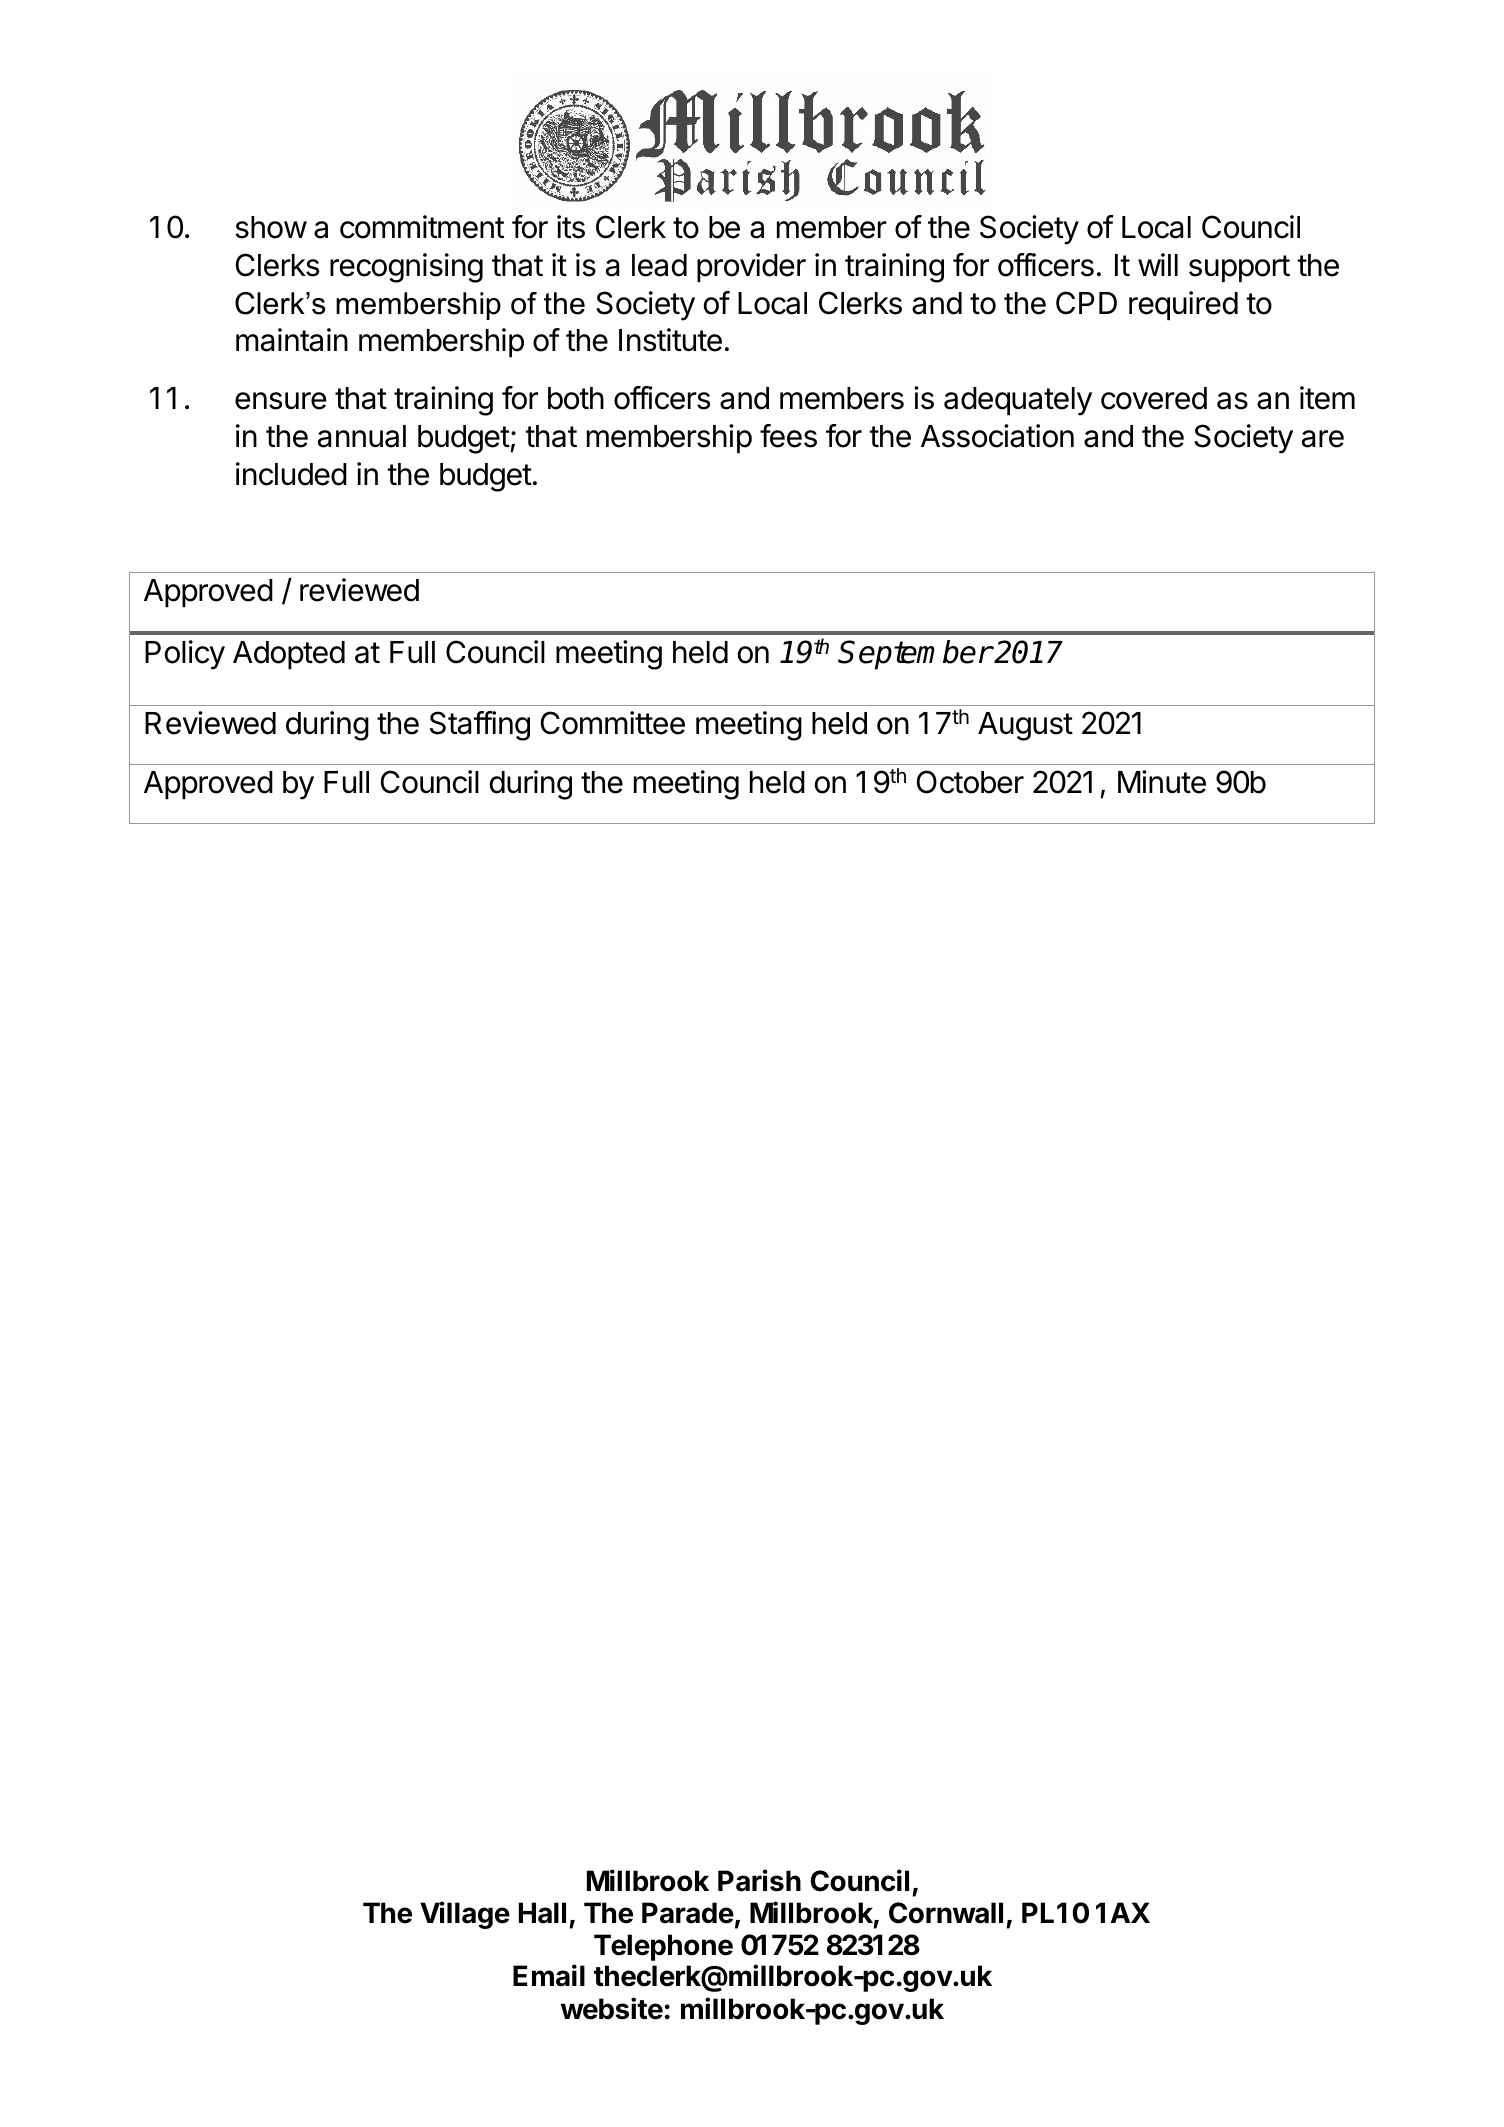 This screenshot has width=1504, height=2127. I want to click on Village, so click(465, 1915).
